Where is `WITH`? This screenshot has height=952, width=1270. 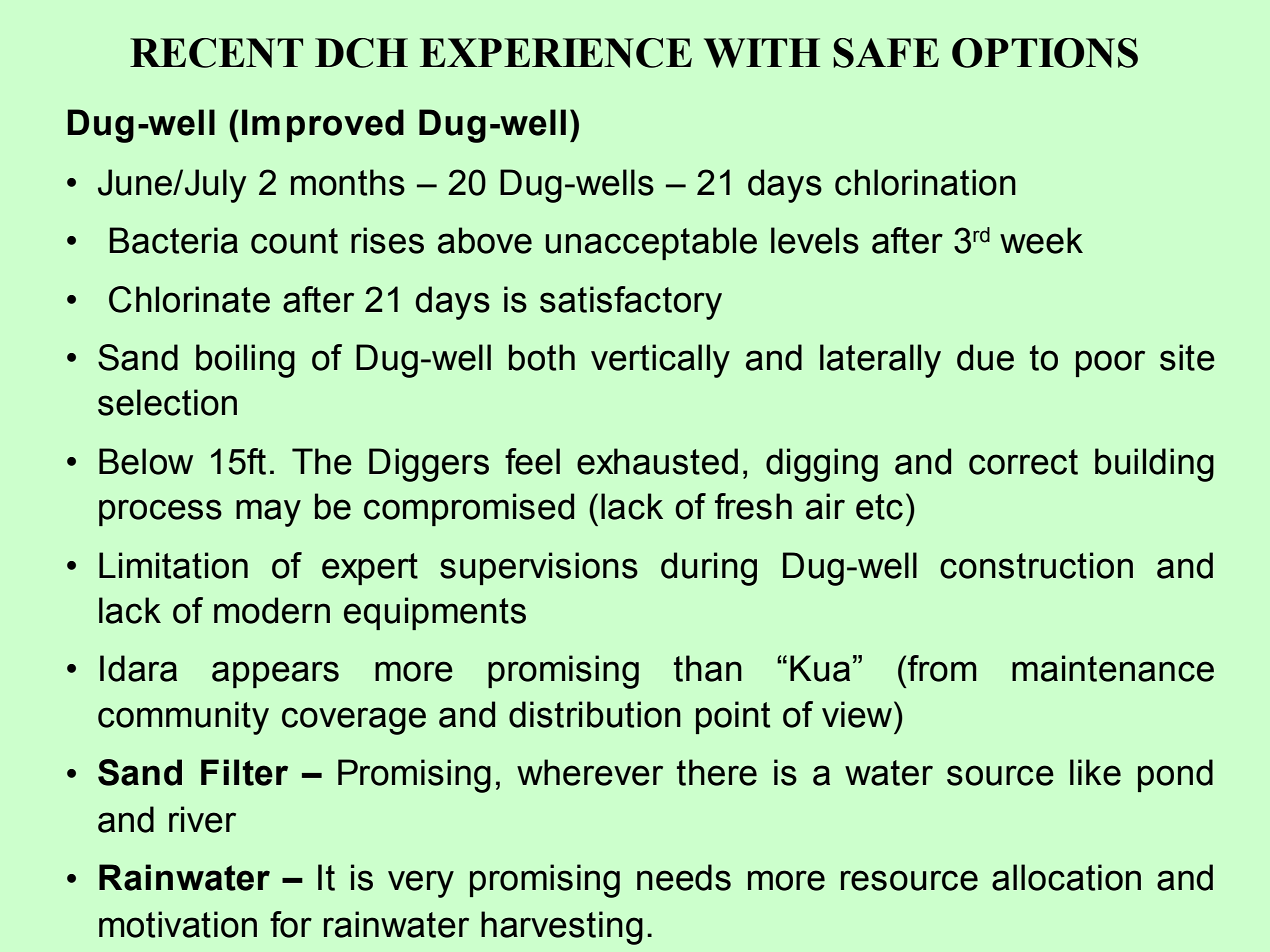
WITH is located at coordinates (762, 53).
